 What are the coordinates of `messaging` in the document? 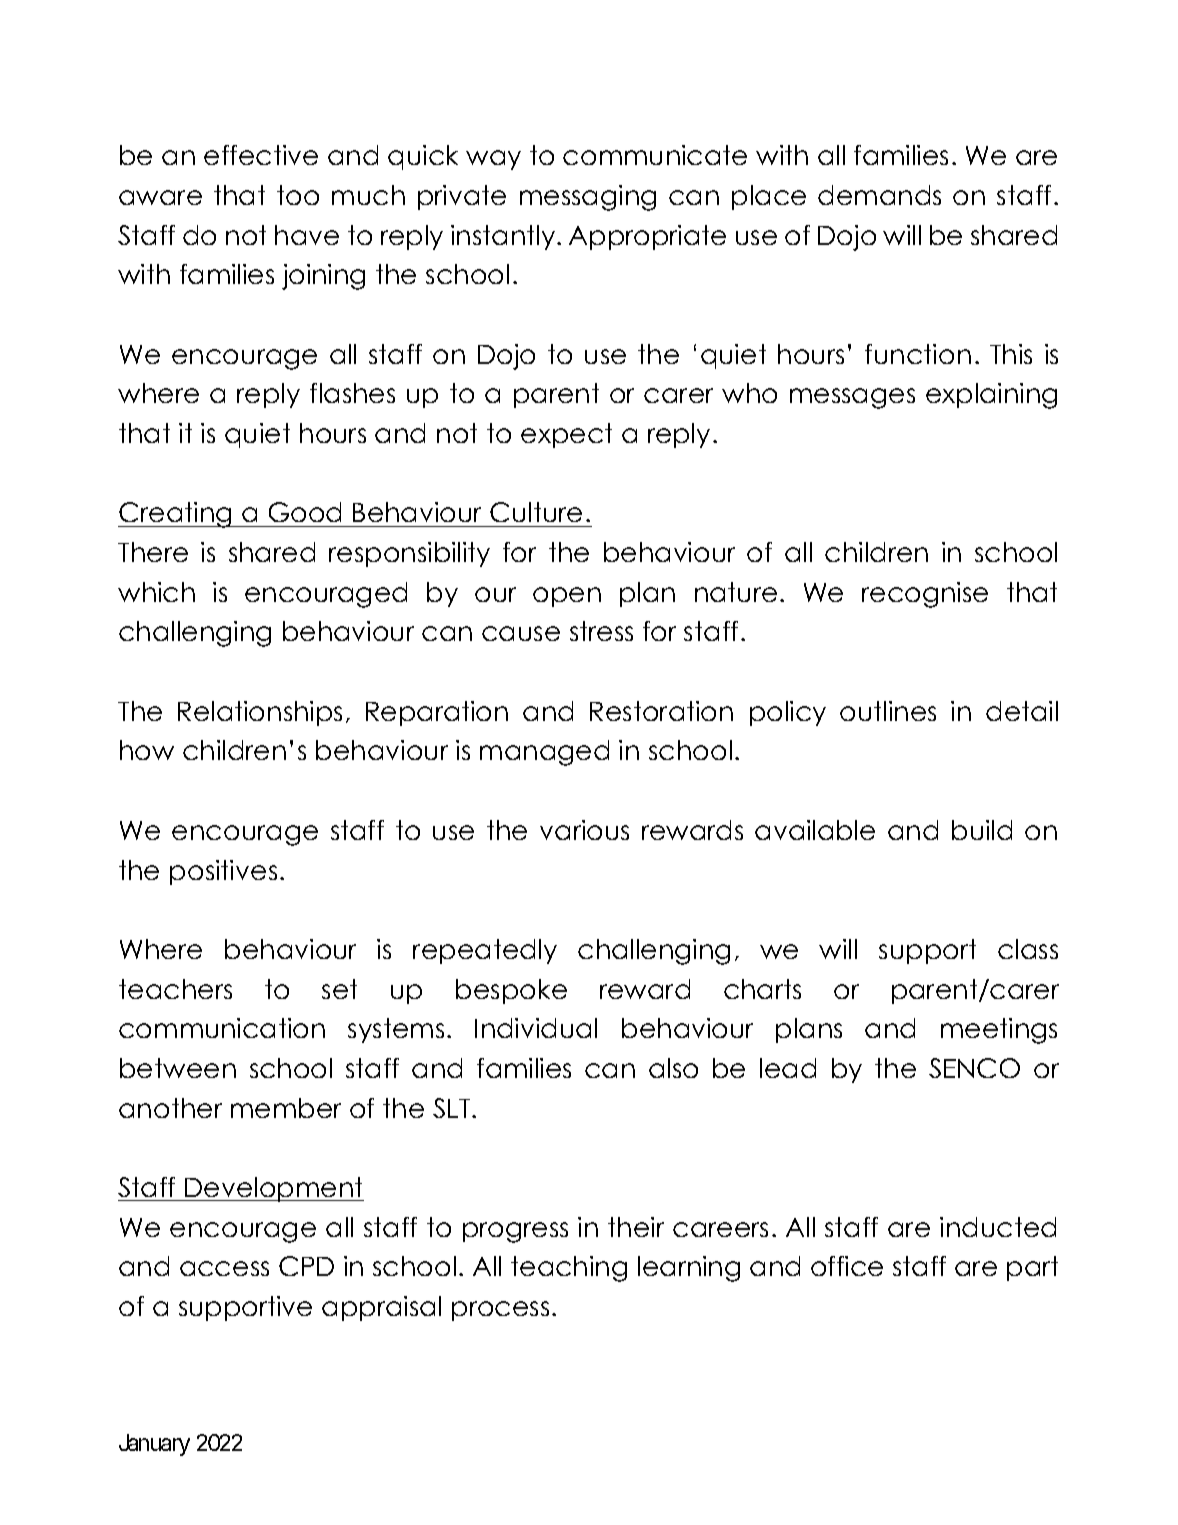 It's located at (588, 198).
